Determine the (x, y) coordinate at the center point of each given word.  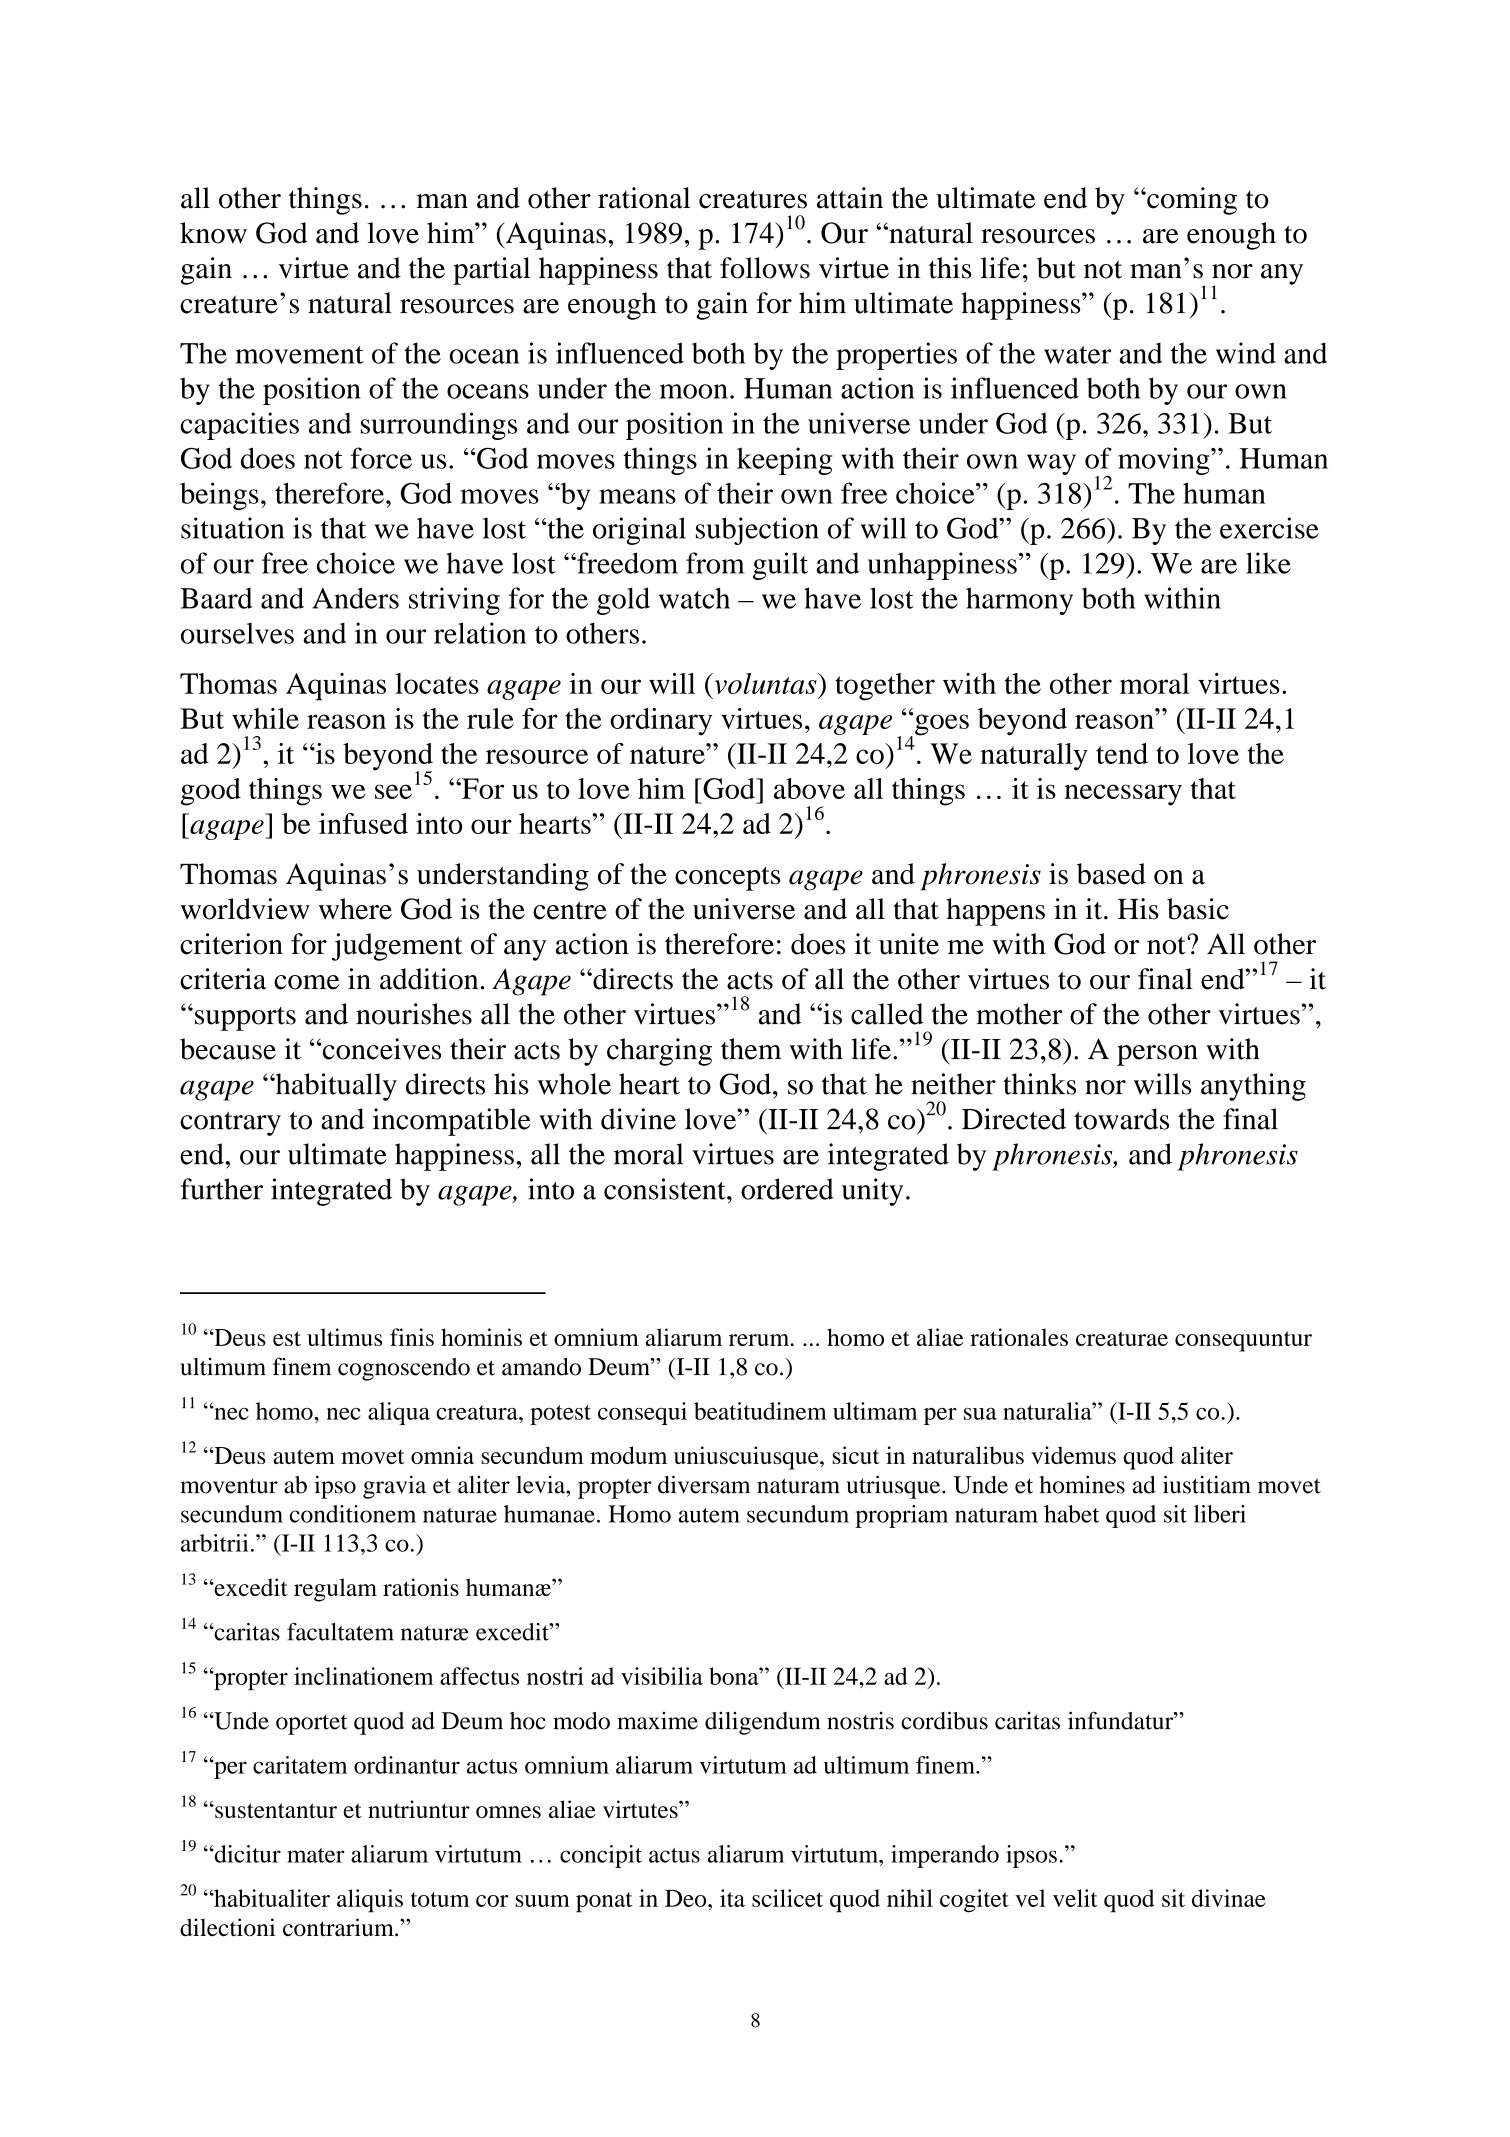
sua (980, 1414)
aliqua (399, 1413)
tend (1122, 753)
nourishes (414, 1014)
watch (694, 598)
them (751, 1049)
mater (316, 1855)
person (1157, 1055)
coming (1191, 201)
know (213, 233)
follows (765, 268)
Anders (355, 598)
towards (1121, 1119)
